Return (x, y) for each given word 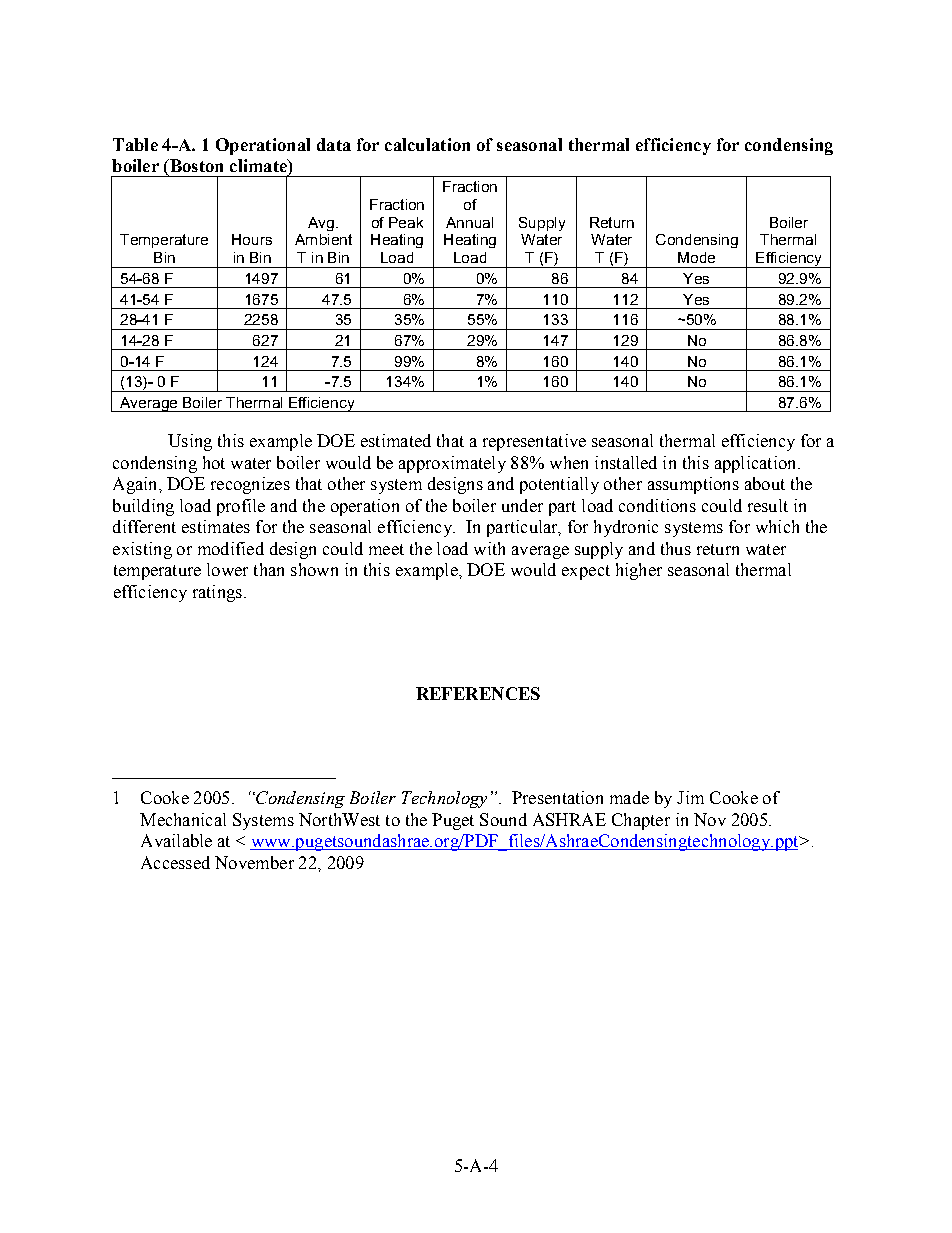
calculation (427, 144)
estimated (396, 440)
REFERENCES (478, 693)
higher (639, 571)
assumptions (693, 485)
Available (176, 840)
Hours (252, 239)
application (757, 464)
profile (241, 507)
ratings (217, 593)
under (522, 505)
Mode (696, 257)
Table (135, 144)
